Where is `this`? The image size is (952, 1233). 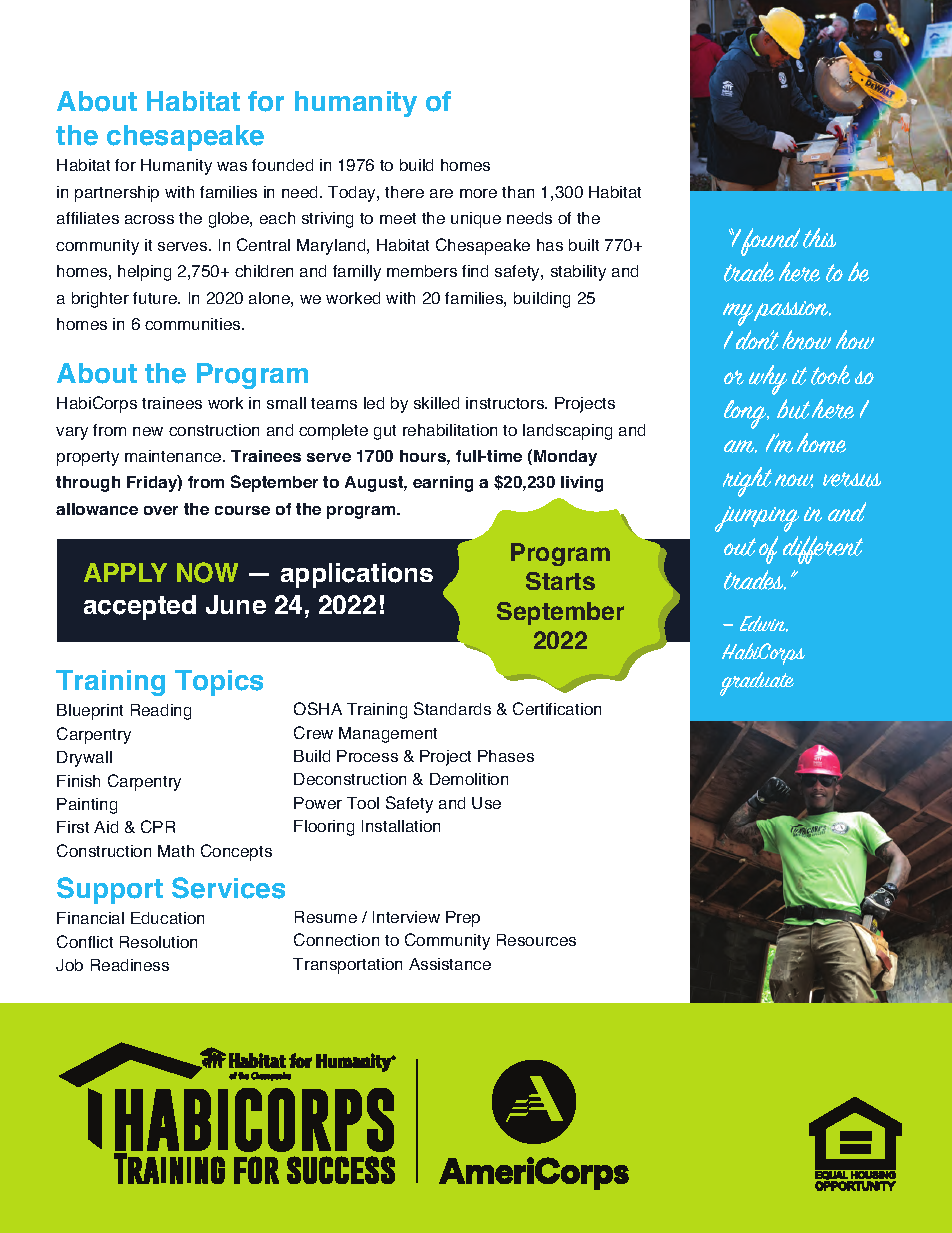 this is located at coordinates (819, 238).
